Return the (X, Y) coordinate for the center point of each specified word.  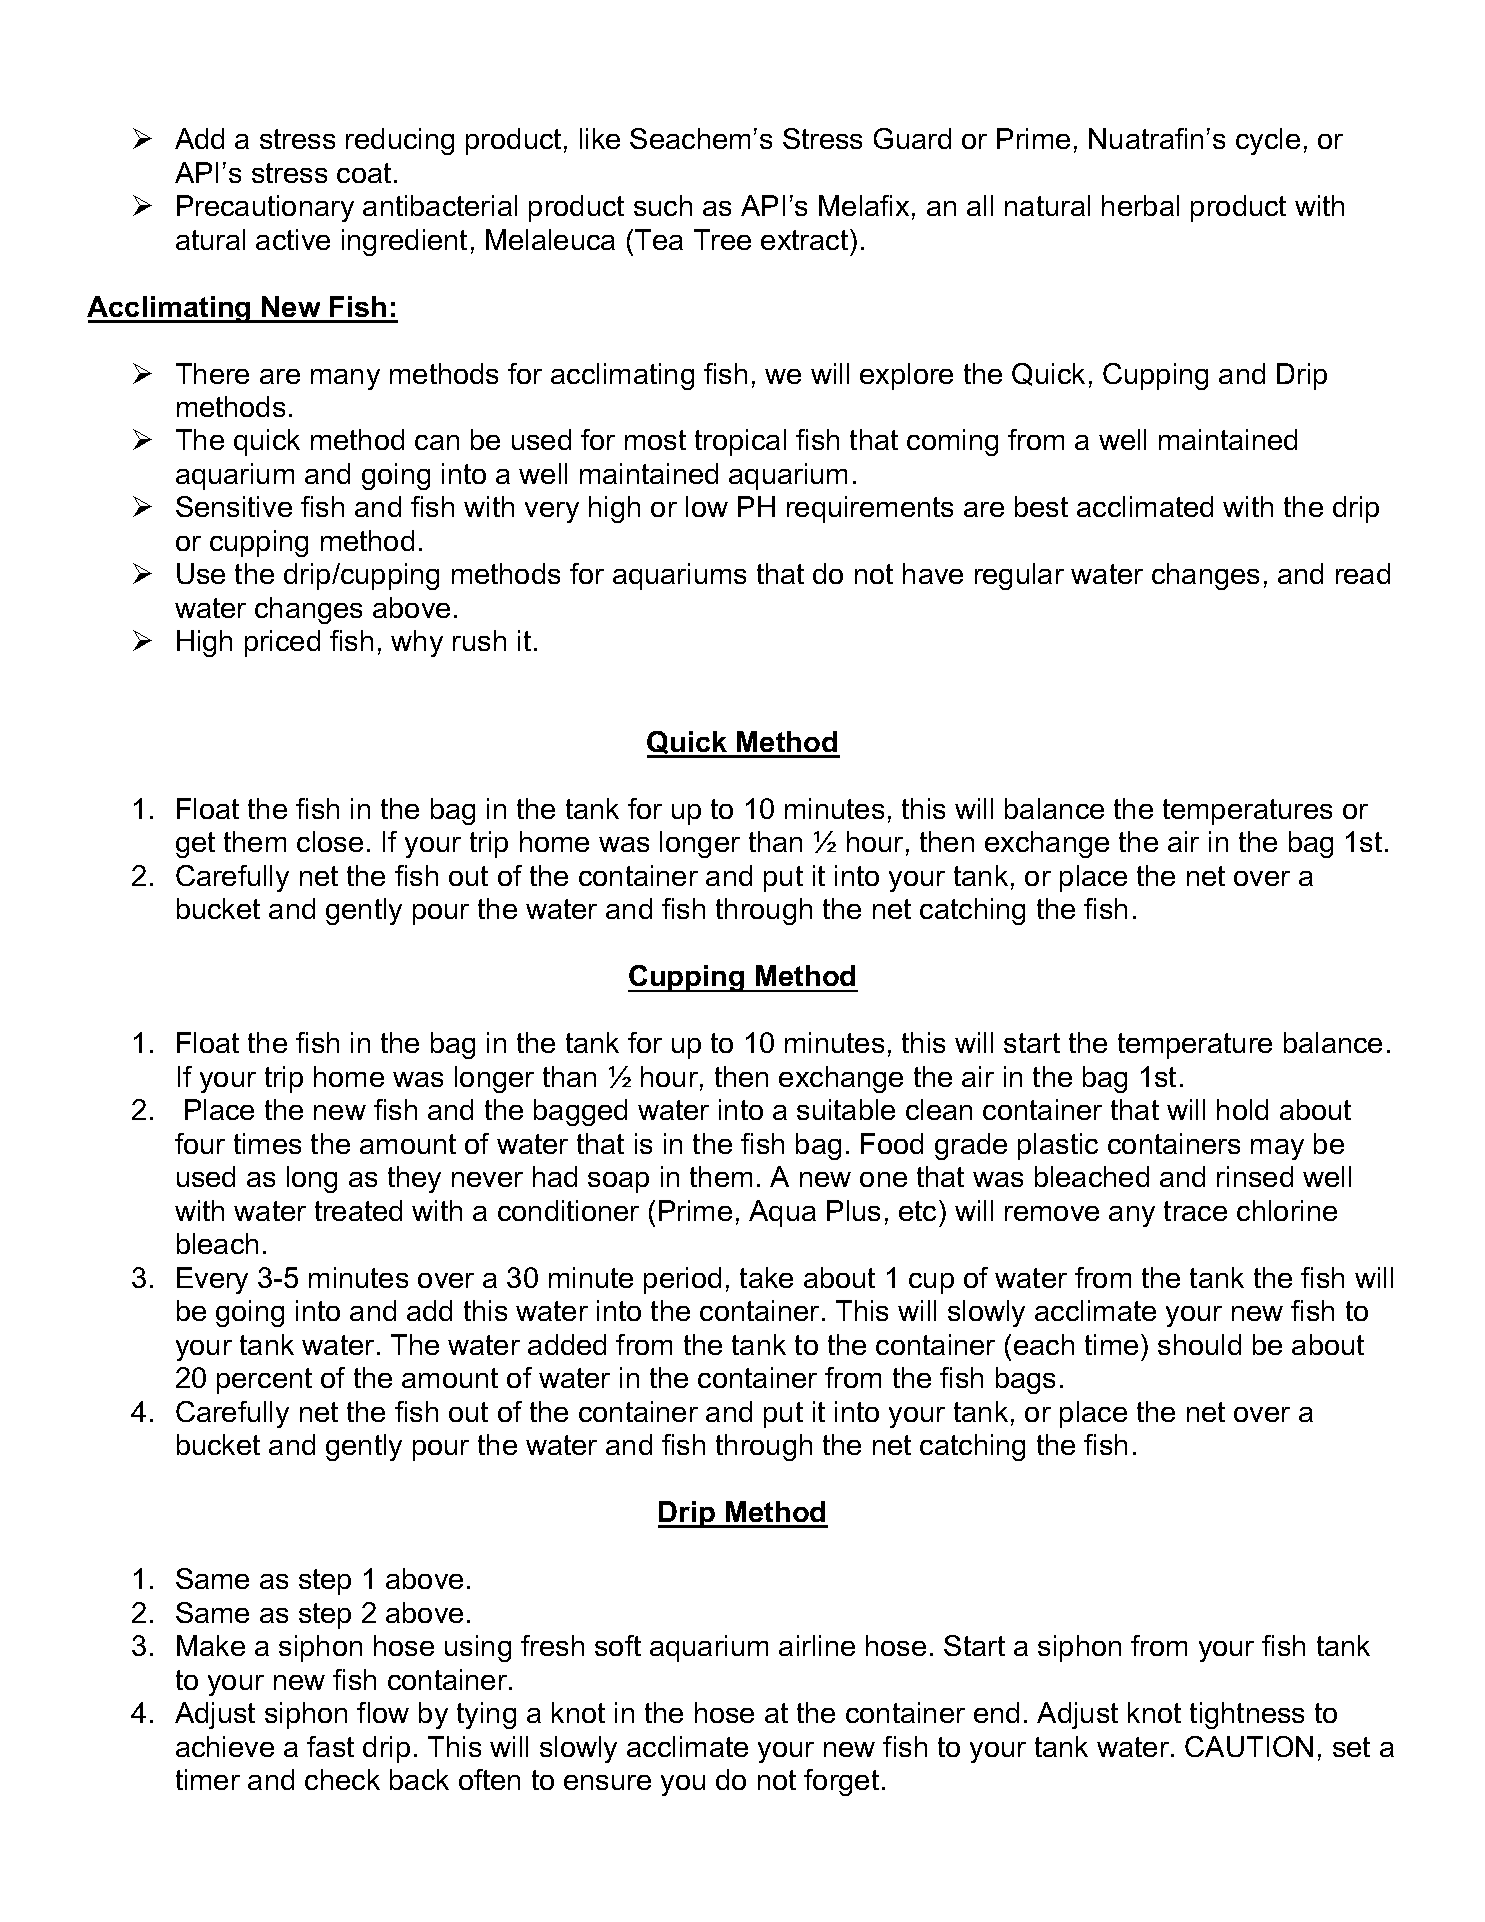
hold (1242, 1109)
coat (364, 173)
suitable (846, 1109)
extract (806, 239)
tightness (1247, 1715)
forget (841, 1782)
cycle (1268, 141)
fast (330, 1746)
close (330, 841)
